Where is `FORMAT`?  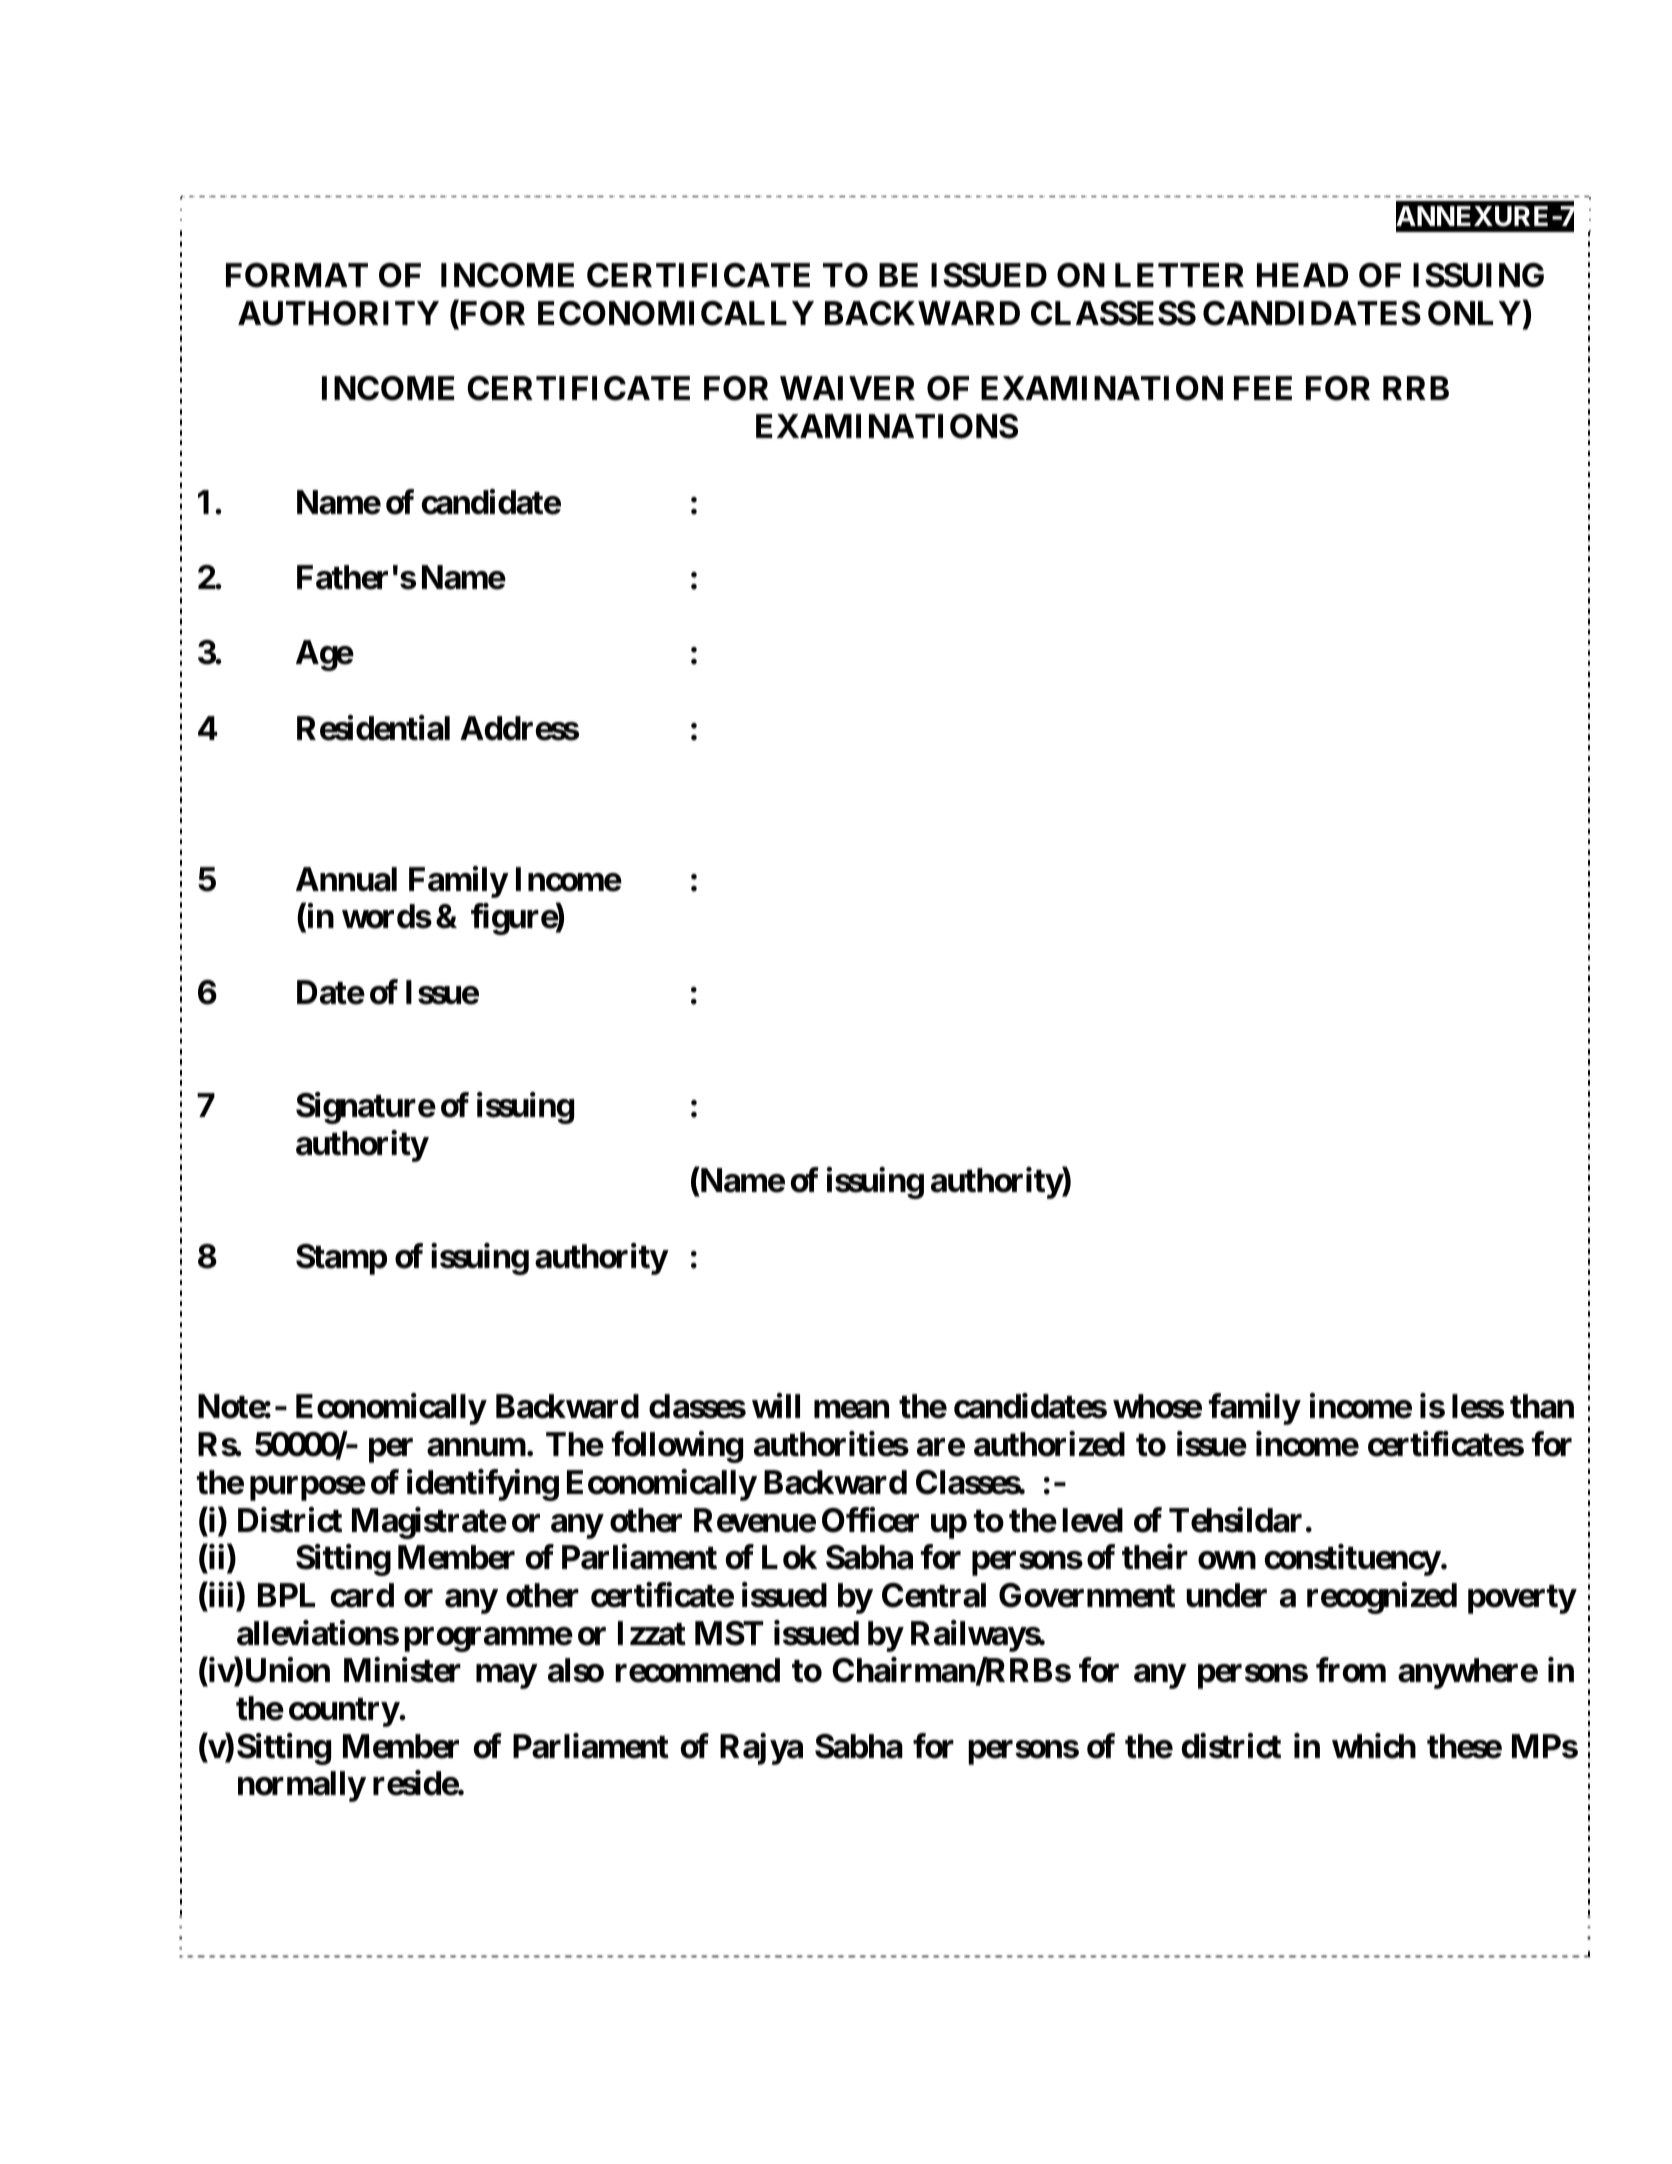
FORMAT is located at coordinates (297, 275).
